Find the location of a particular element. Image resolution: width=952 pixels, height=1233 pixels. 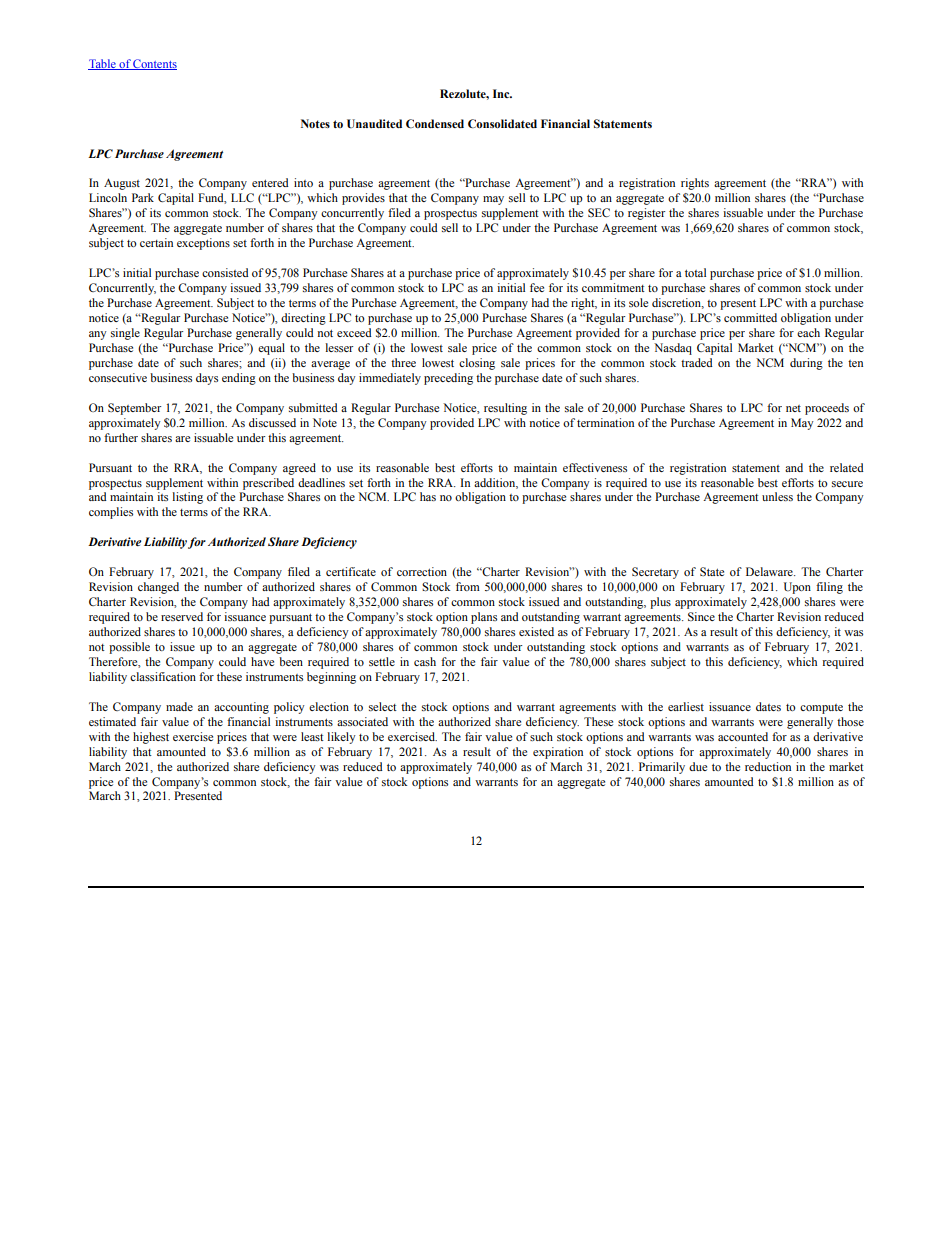

September is located at coordinates (134, 409).
